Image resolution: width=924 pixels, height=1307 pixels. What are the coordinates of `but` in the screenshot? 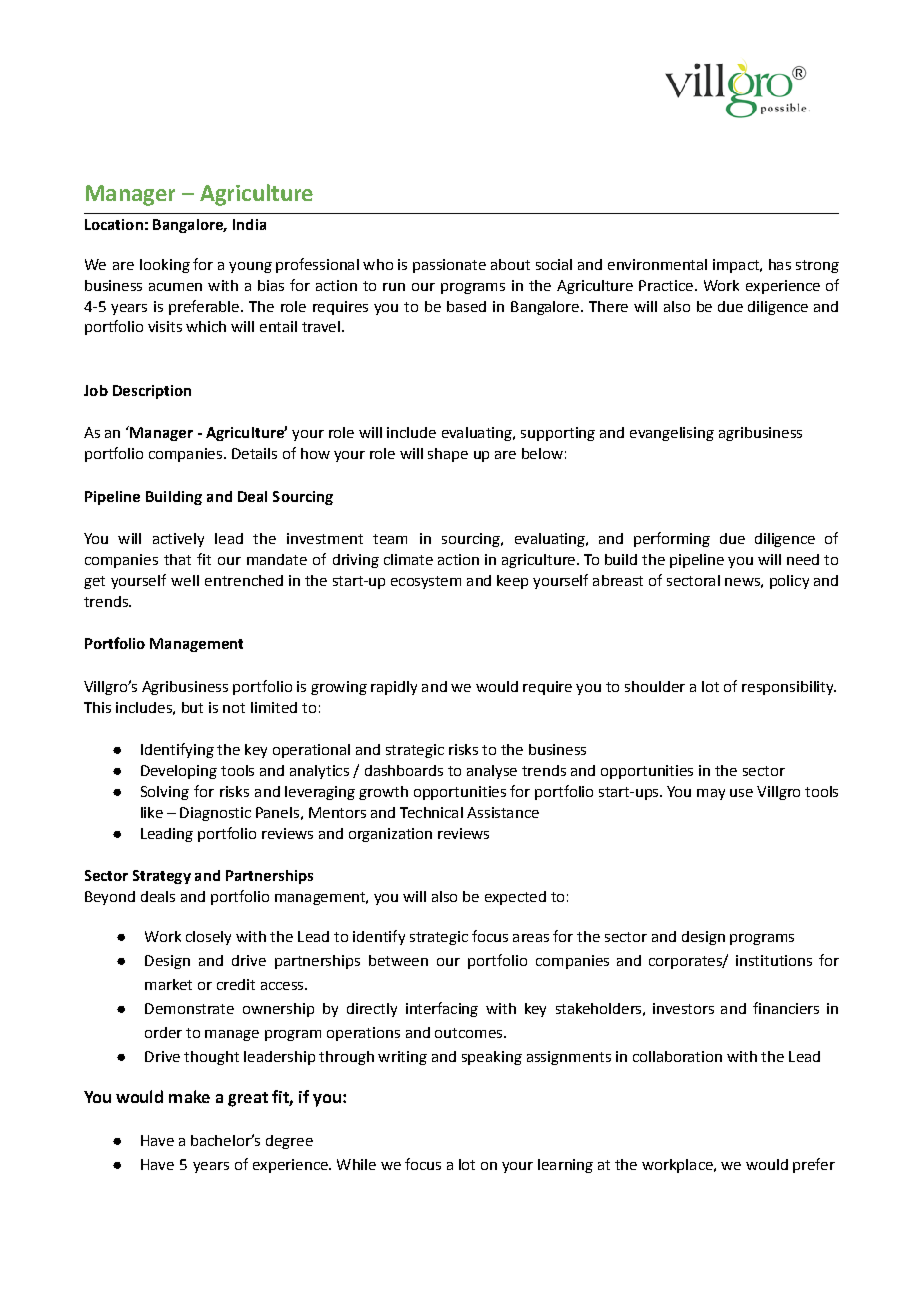 It's located at (192, 707).
